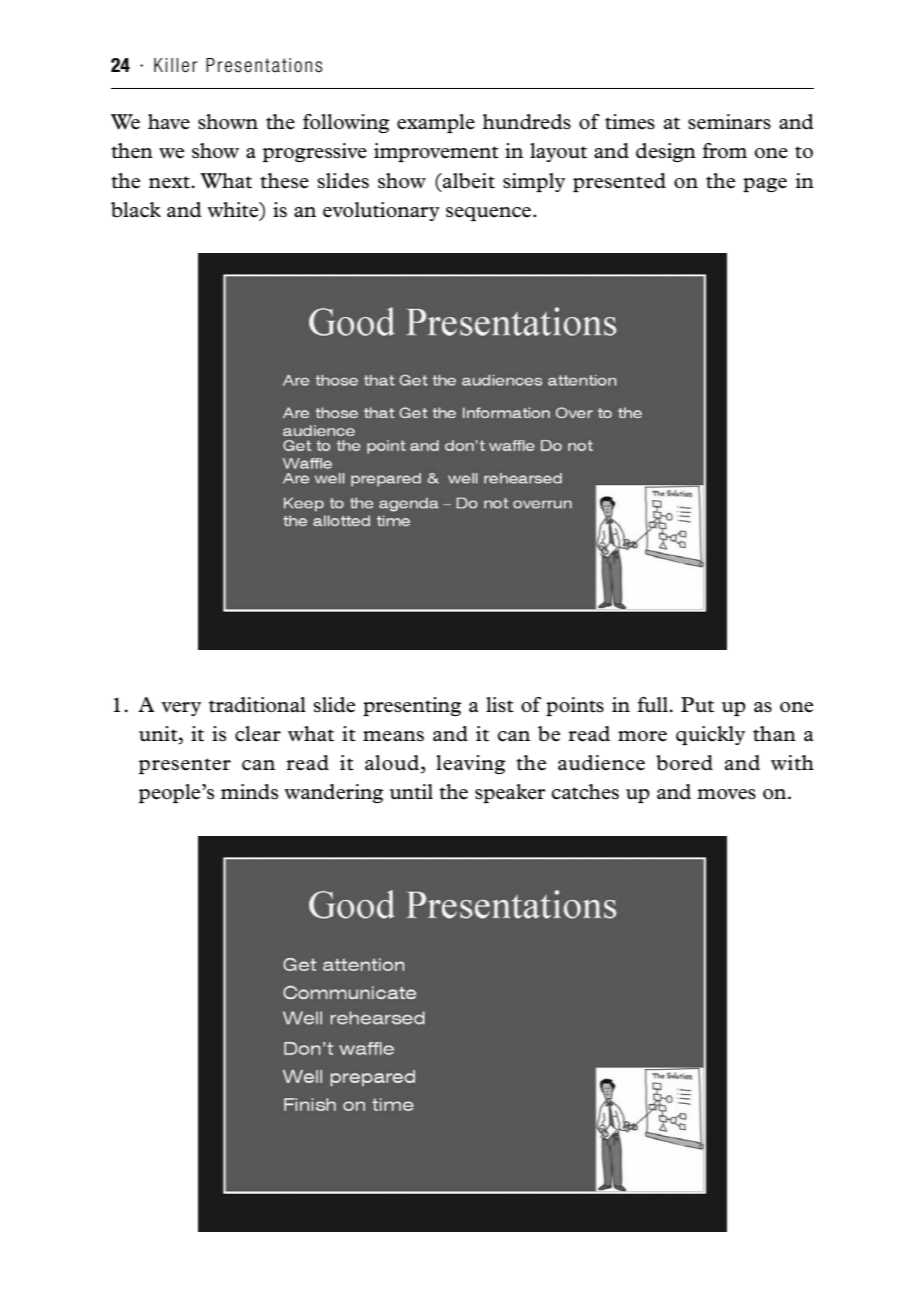 This page has width=924, height=1308. What do you see at coordinates (234, 211) in the page?
I see `white` at bounding box center [234, 211].
